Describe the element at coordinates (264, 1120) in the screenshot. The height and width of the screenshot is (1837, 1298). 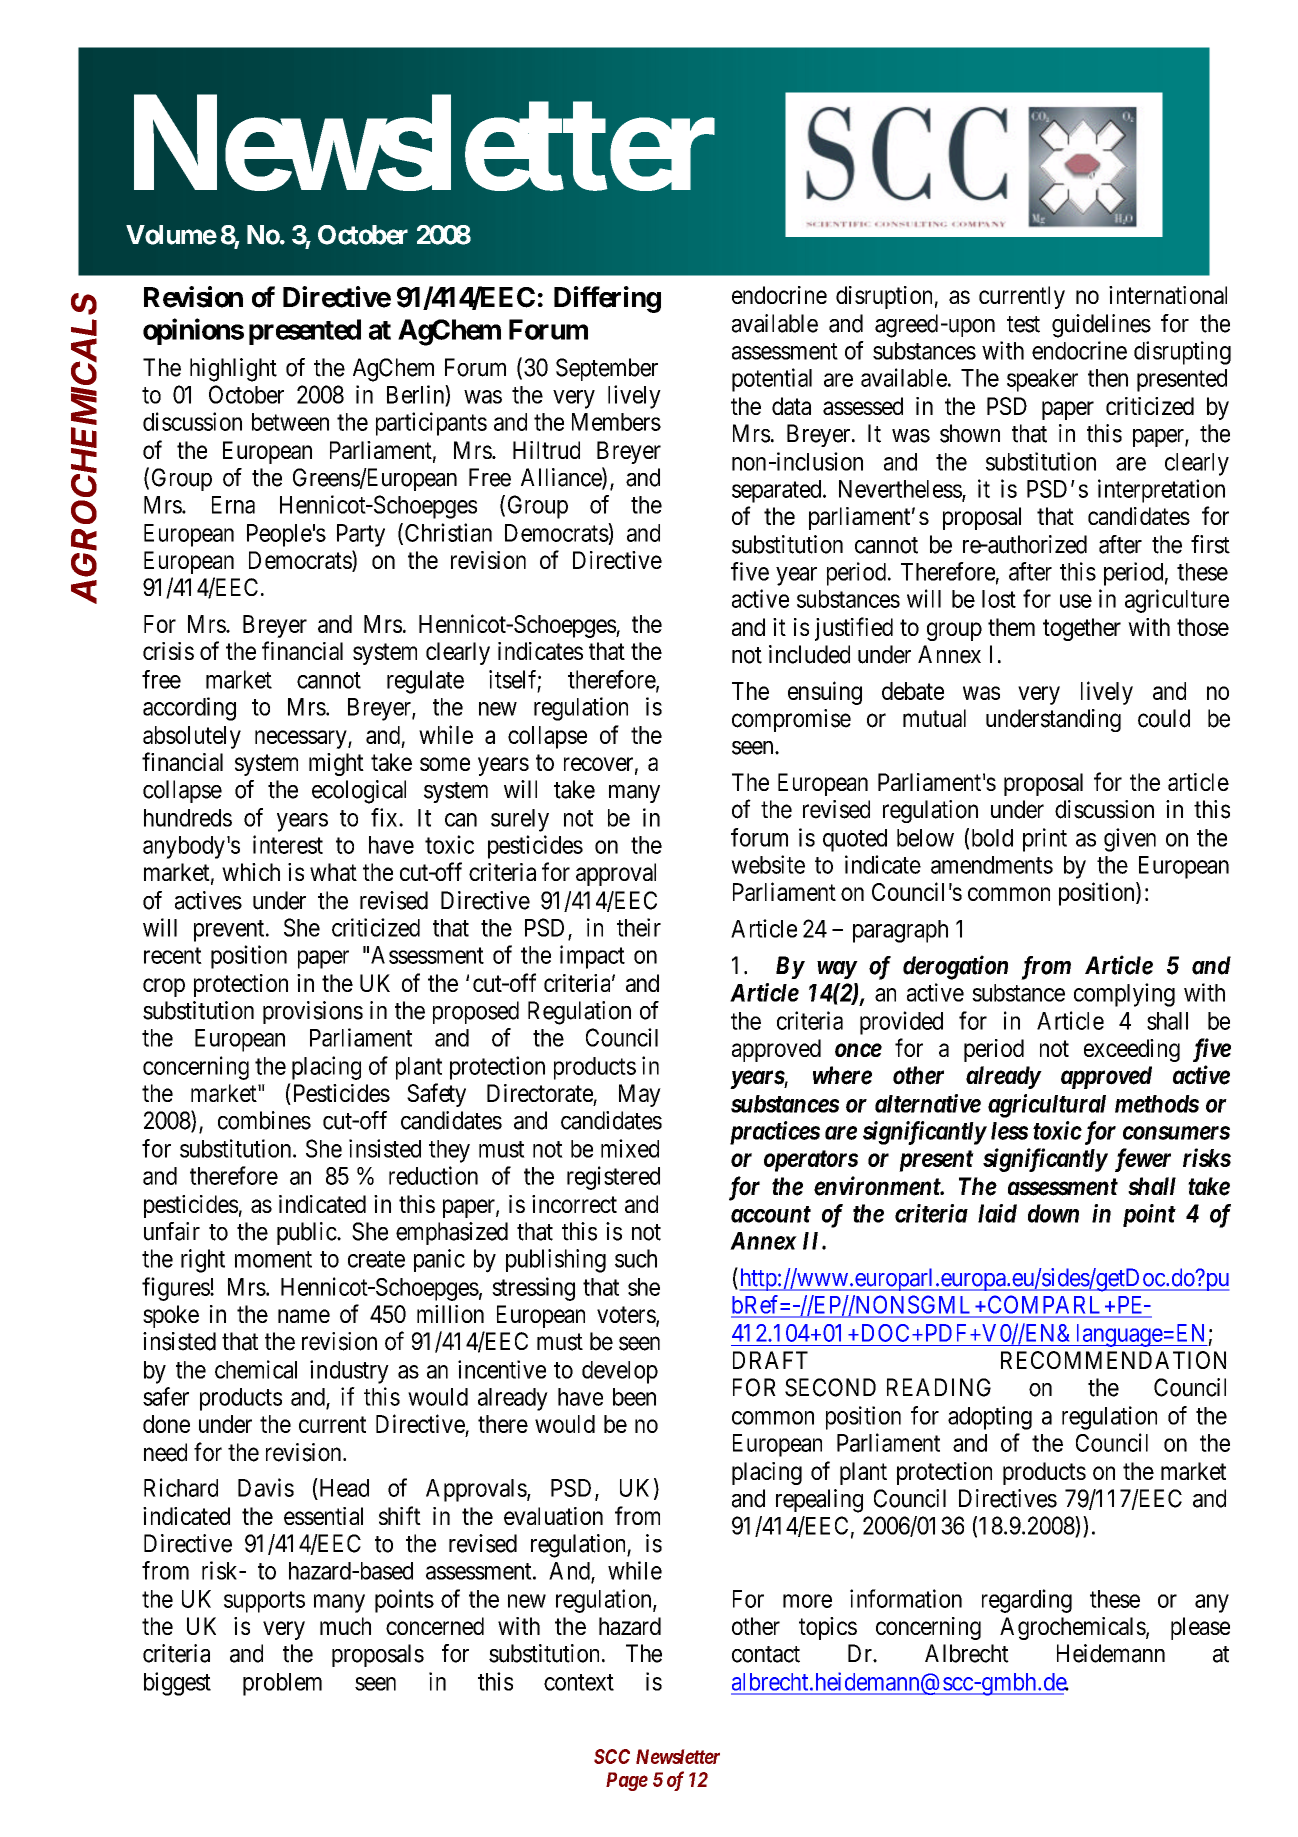
I see `combines` at that location.
